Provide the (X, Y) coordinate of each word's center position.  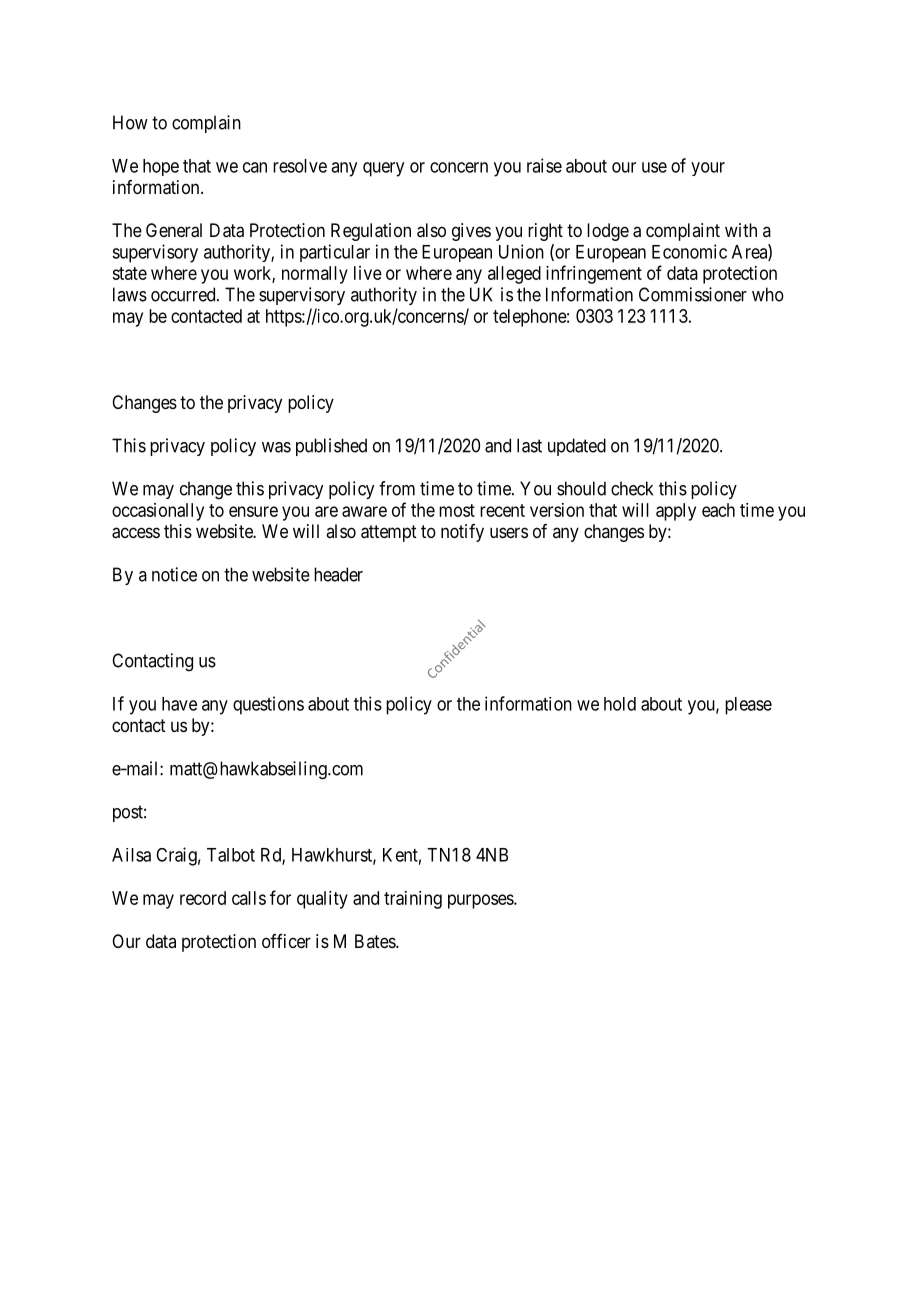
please (748, 706)
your (708, 169)
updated (577, 447)
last (529, 445)
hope (161, 167)
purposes (481, 901)
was (276, 447)
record (203, 898)
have (179, 704)
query (383, 169)
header (338, 574)
